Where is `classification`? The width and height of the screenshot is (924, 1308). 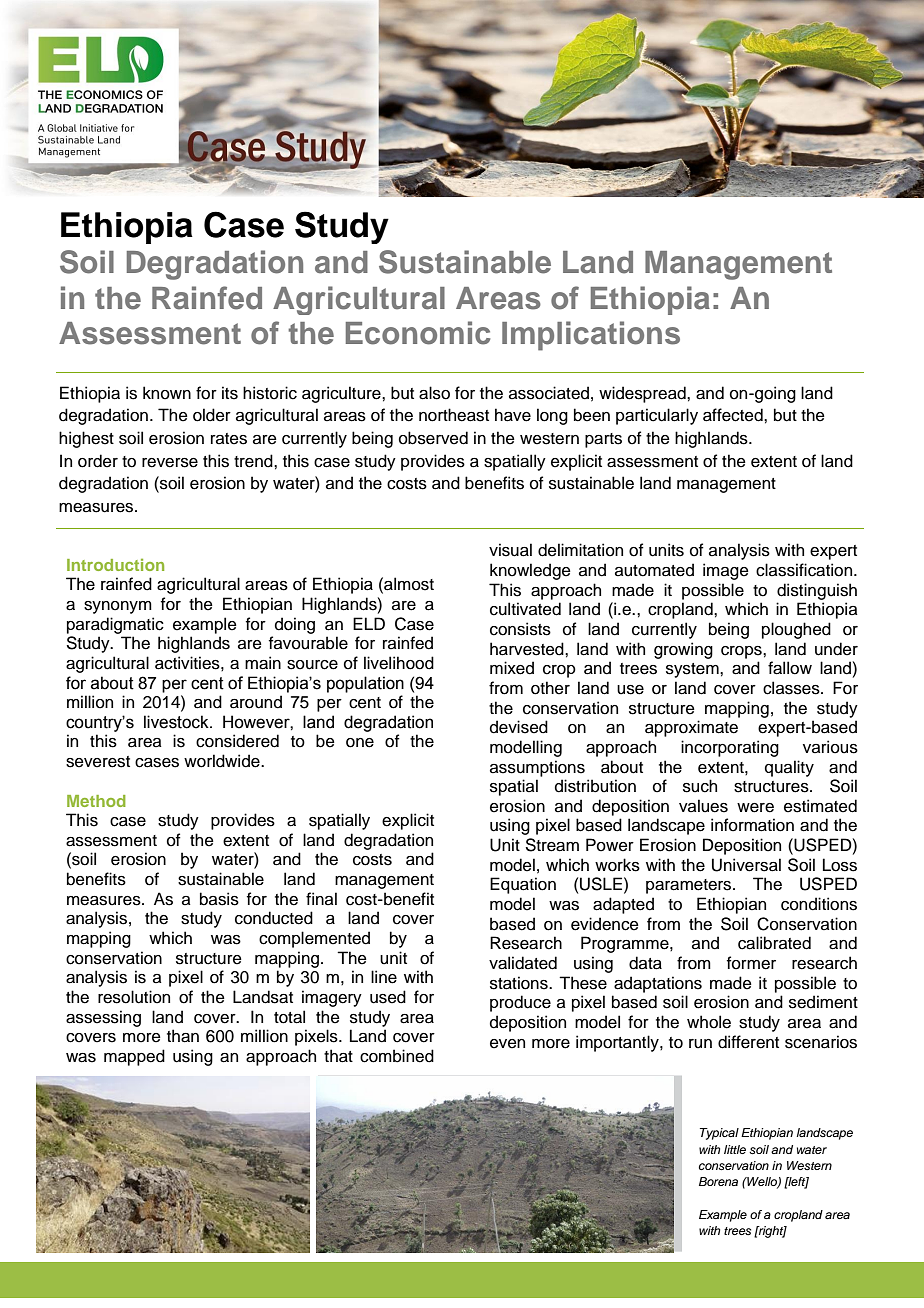
classification is located at coordinates (805, 570).
